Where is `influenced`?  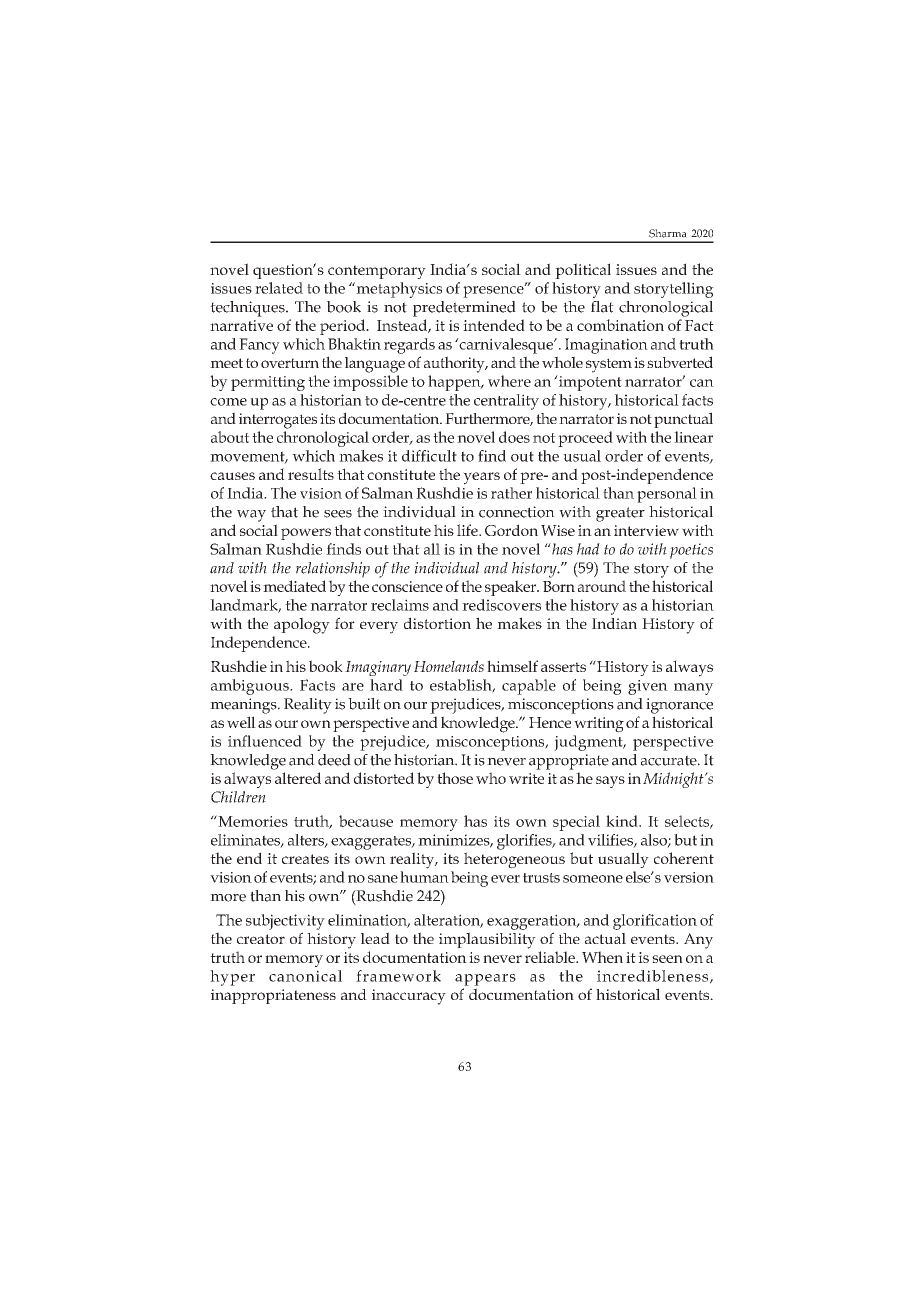
influenced is located at coordinates (265, 741).
